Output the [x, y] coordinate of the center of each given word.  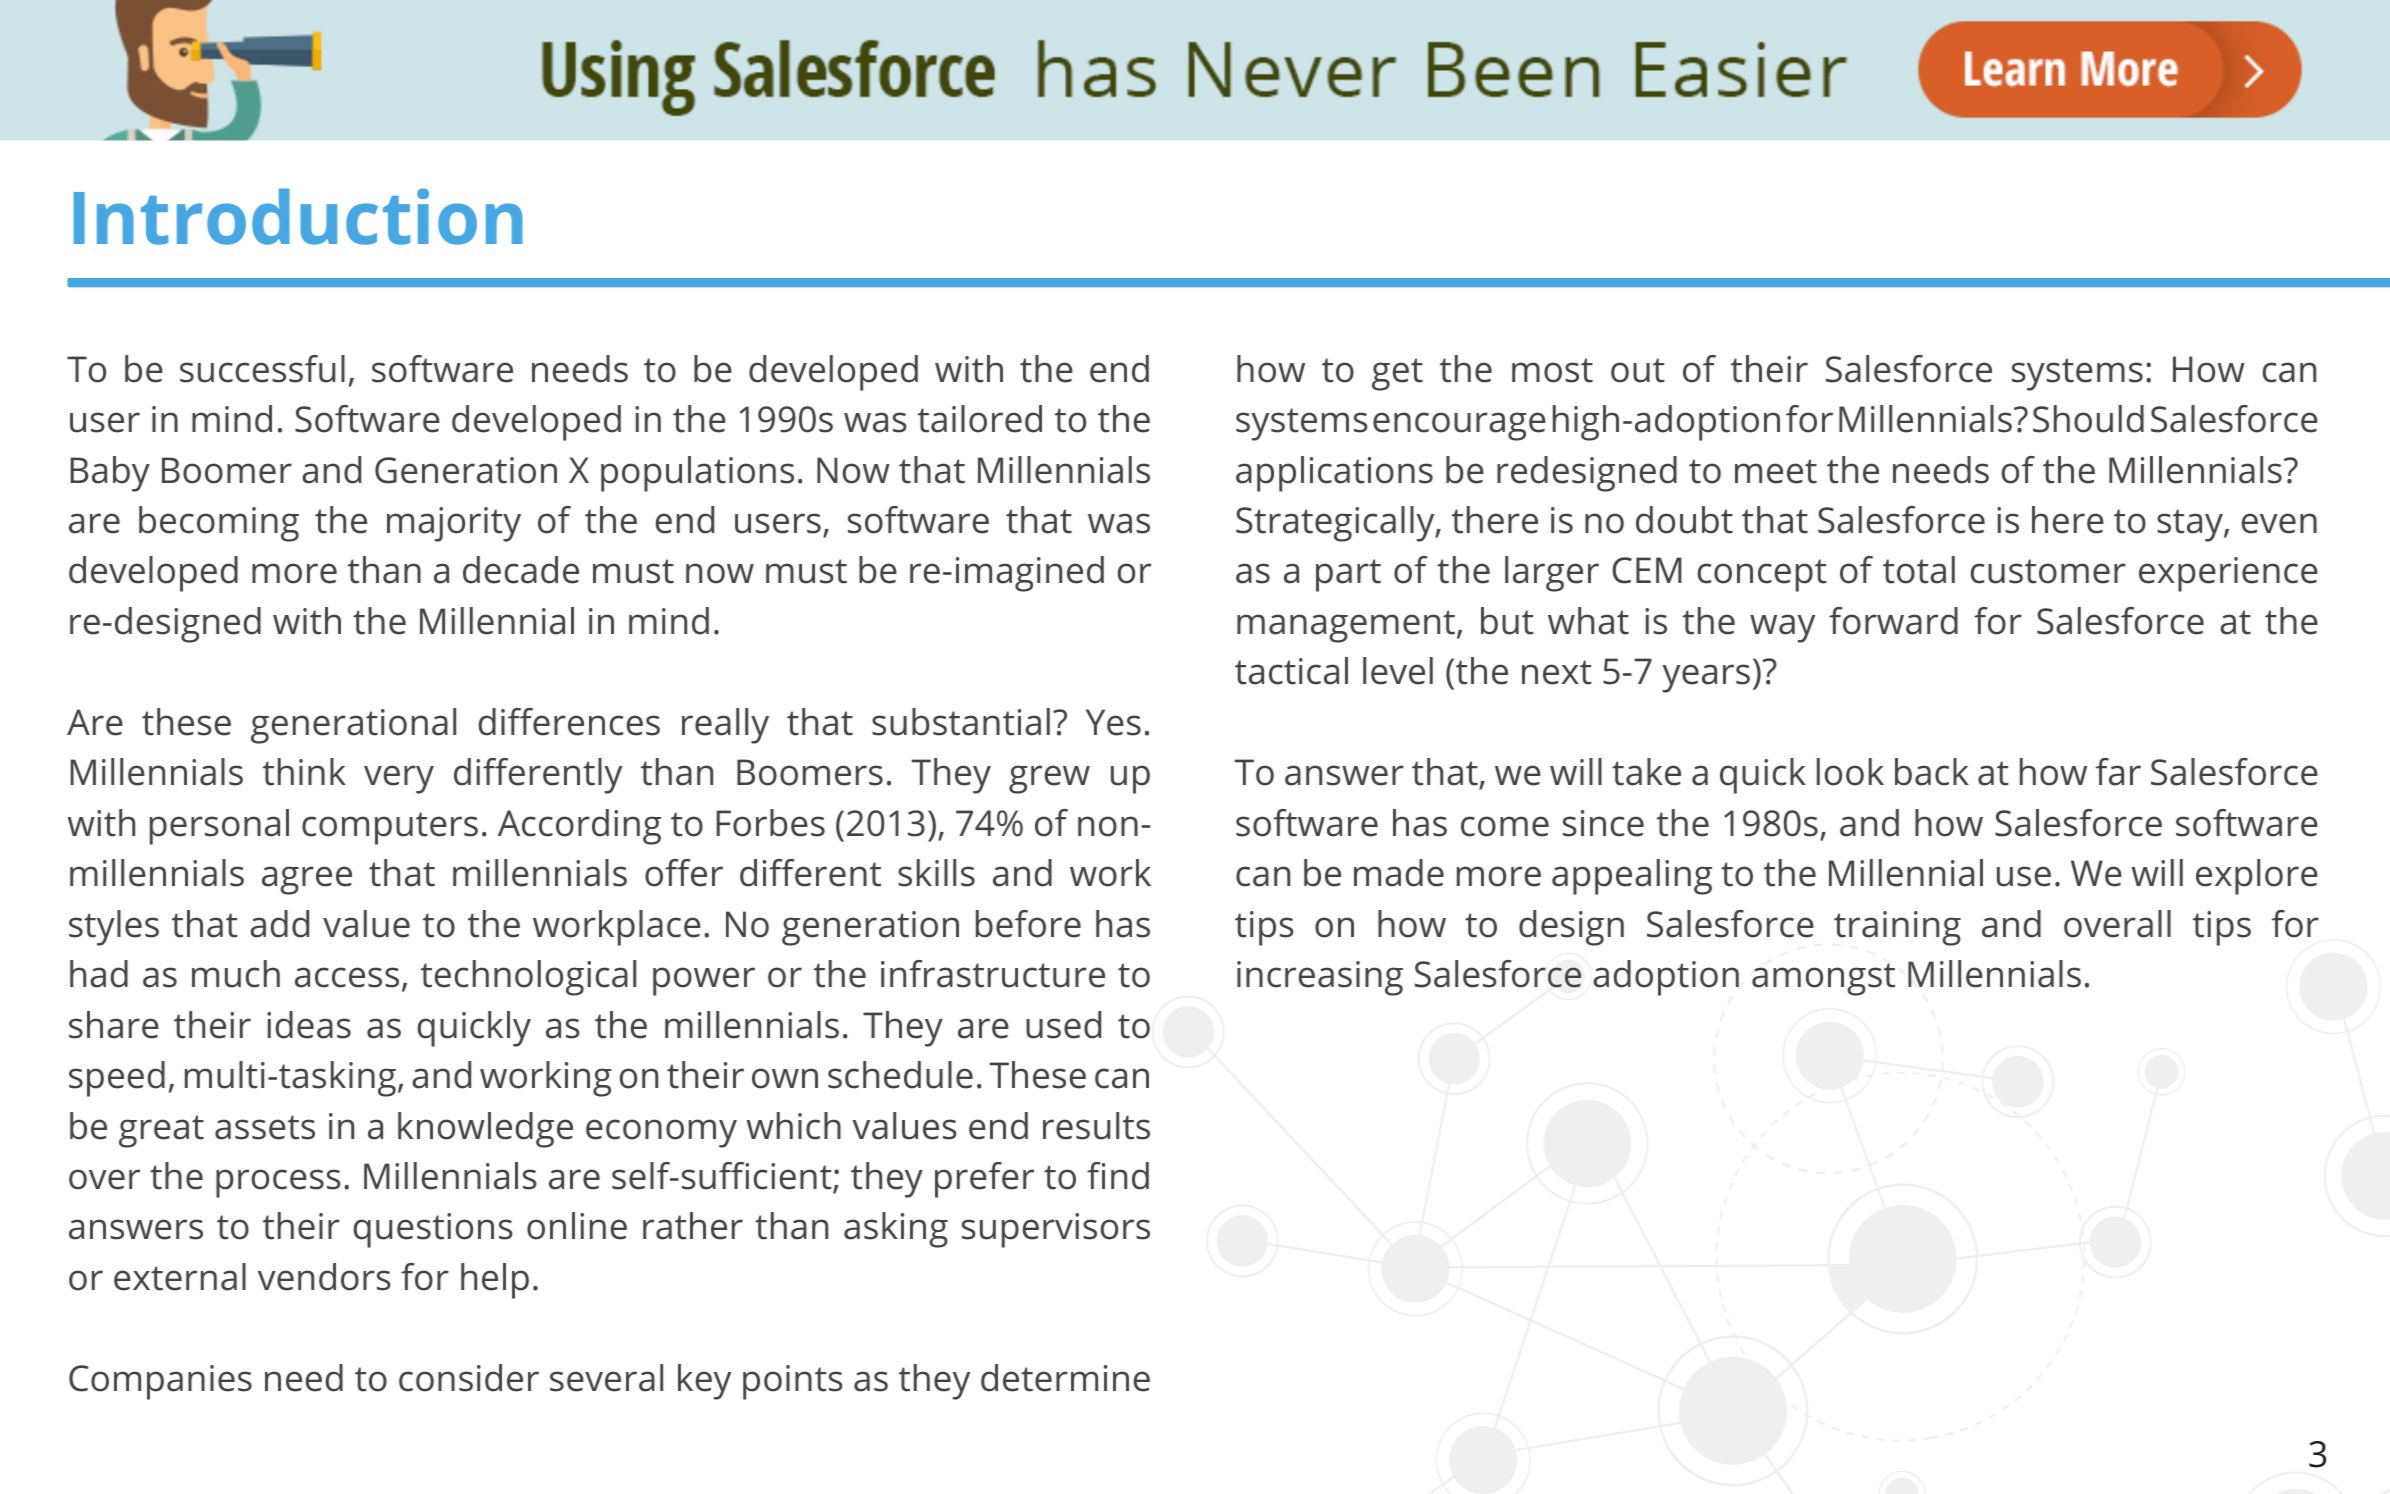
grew [1049, 779]
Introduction [298, 217]
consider [469, 1378]
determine [1065, 1378]
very [399, 779]
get [1397, 374]
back [1932, 772]
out [1638, 370]
